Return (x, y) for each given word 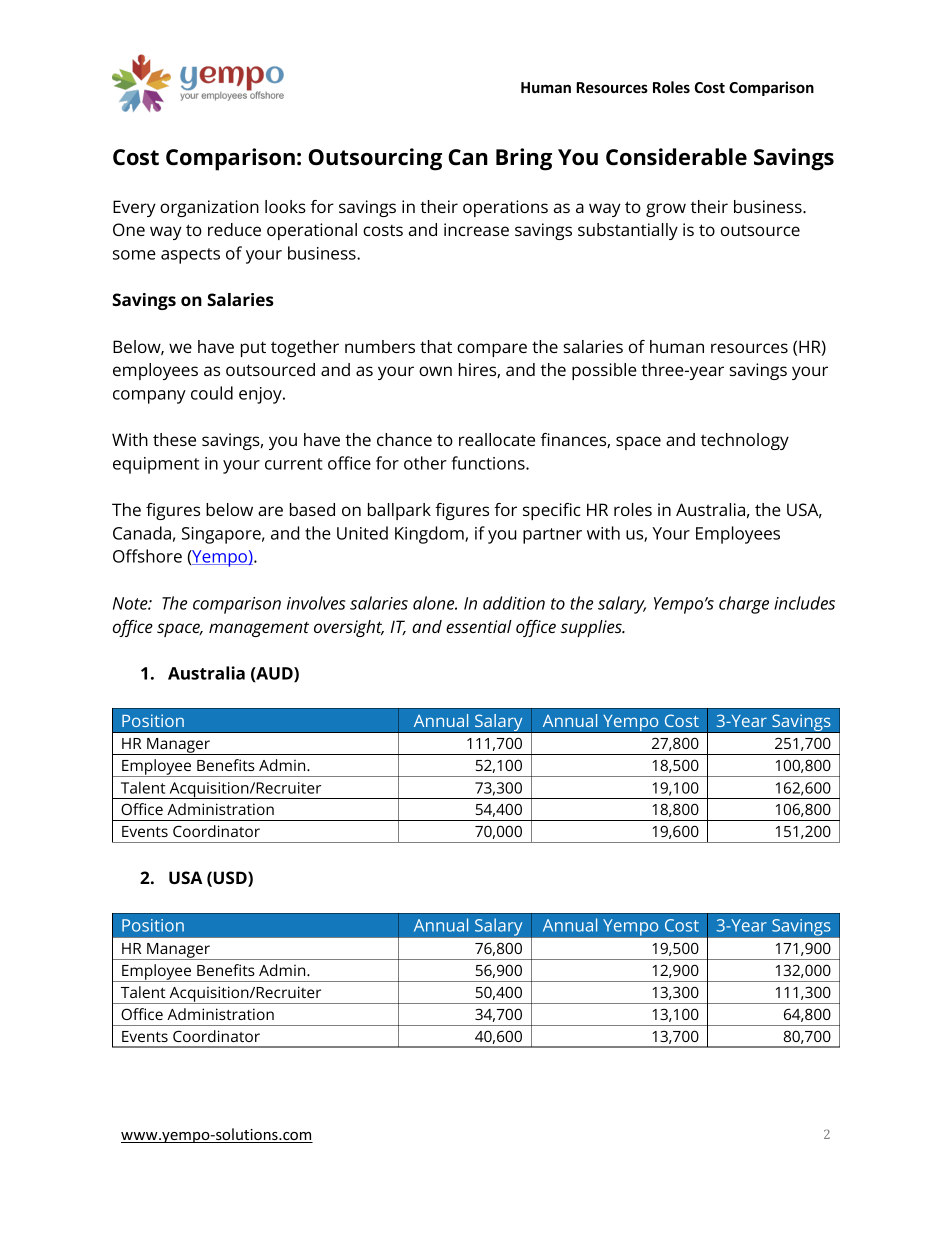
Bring (524, 159)
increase (476, 229)
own (435, 371)
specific (552, 511)
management (259, 629)
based (312, 509)
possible (604, 371)
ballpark (399, 511)
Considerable (676, 157)
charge (744, 605)
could (212, 393)
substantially (628, 231)
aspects (190, 256)
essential (479, 626)
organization (209, 208)
